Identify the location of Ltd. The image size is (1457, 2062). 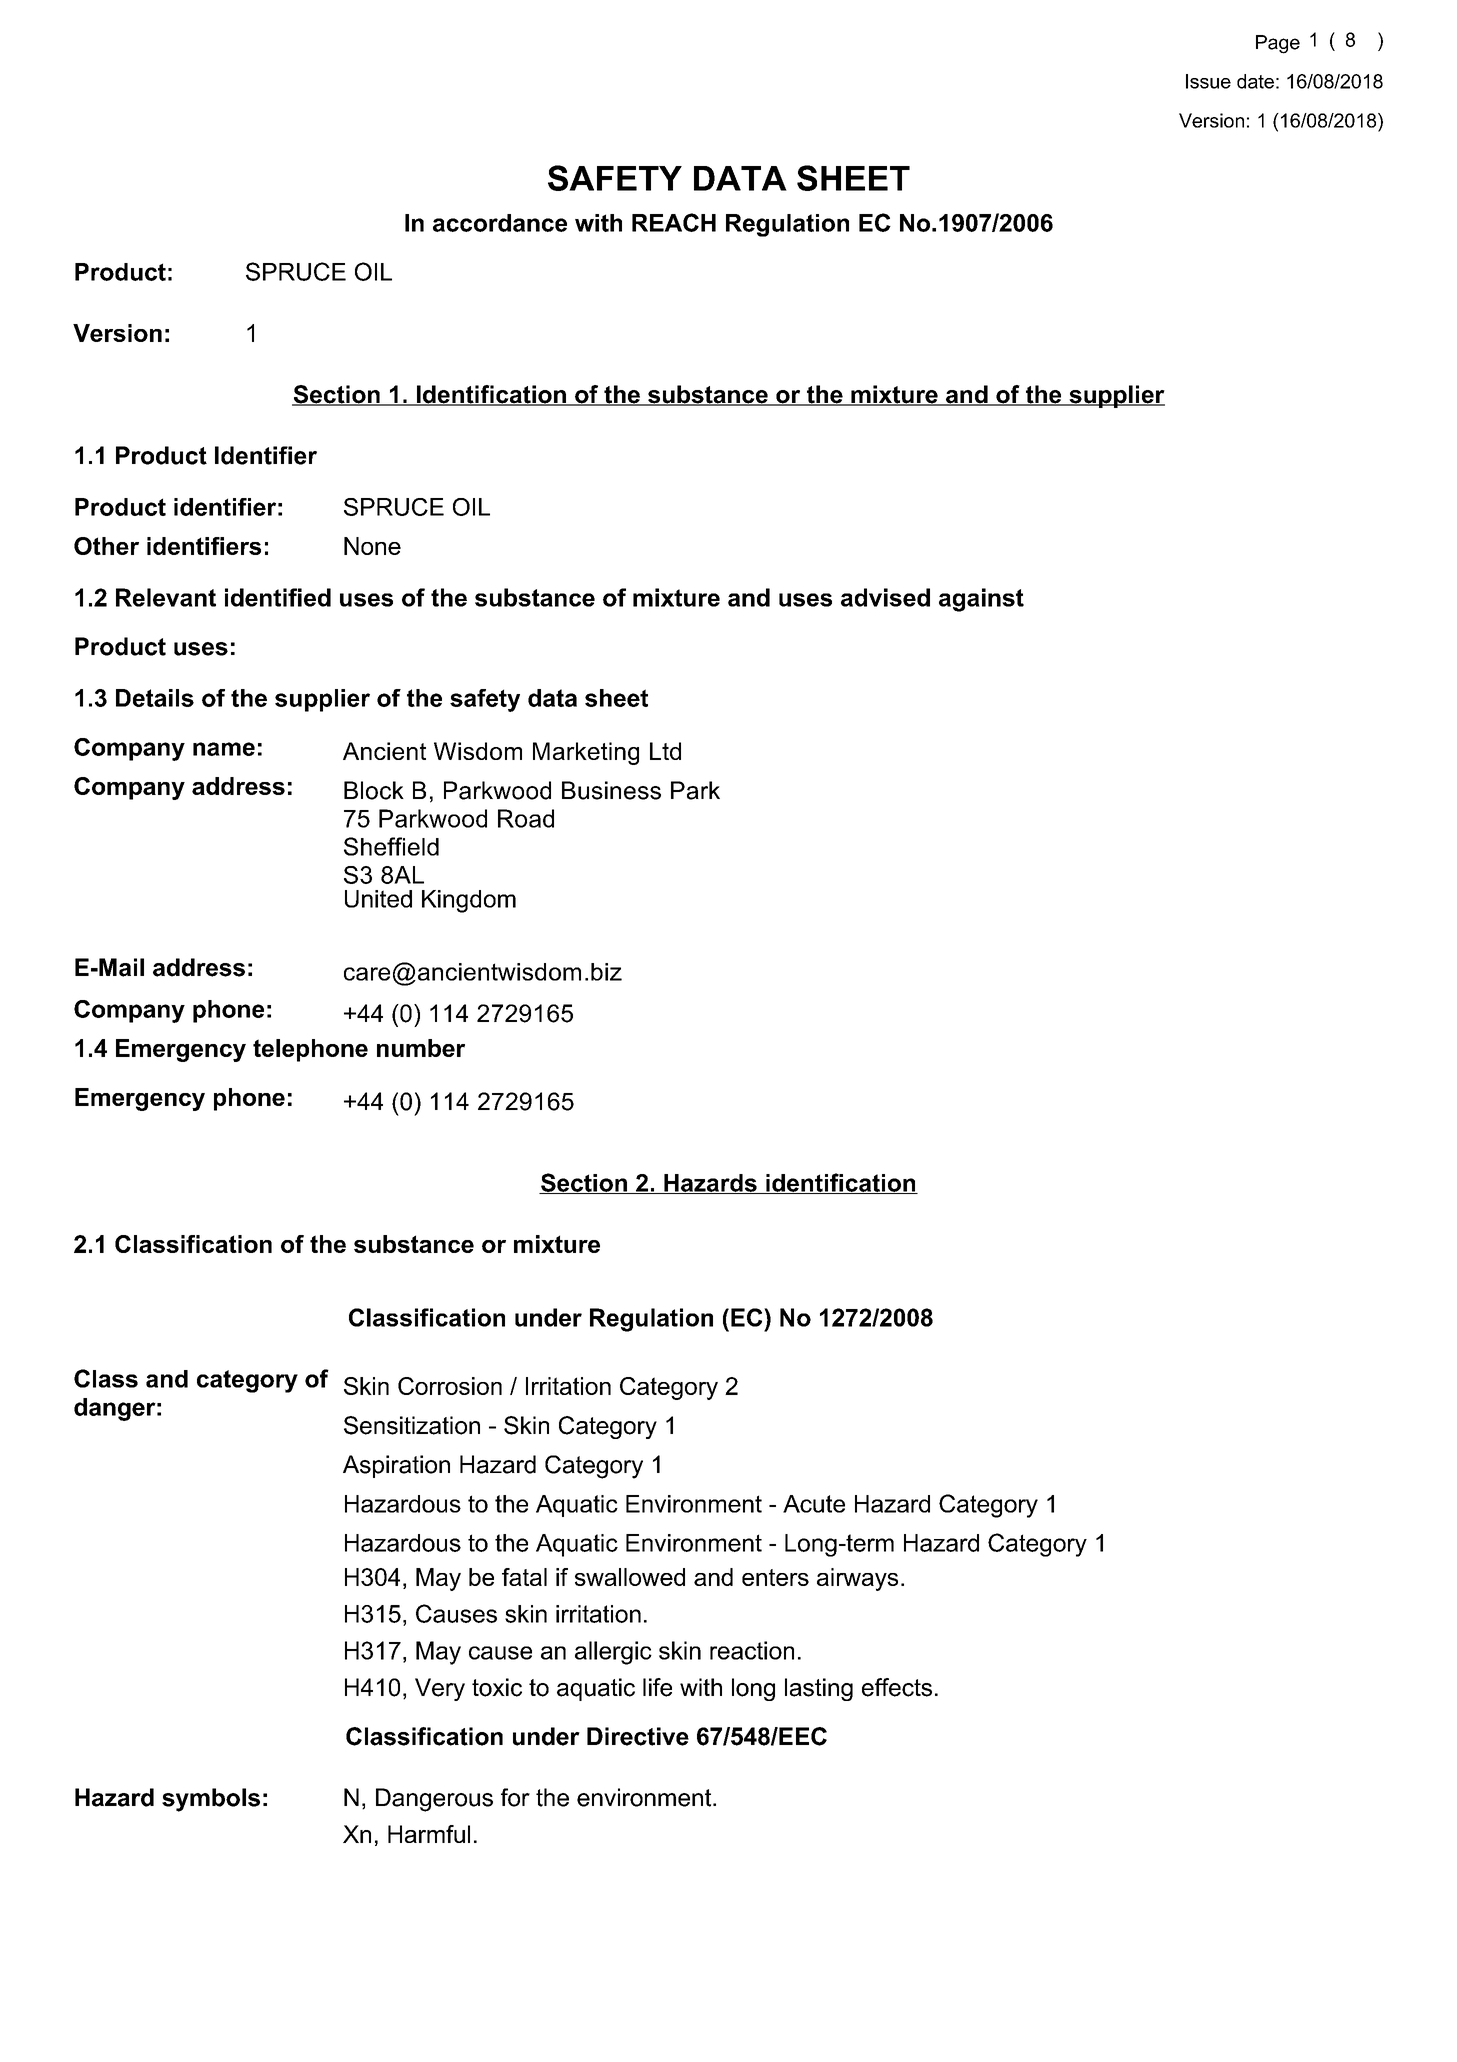
(665, 751).
